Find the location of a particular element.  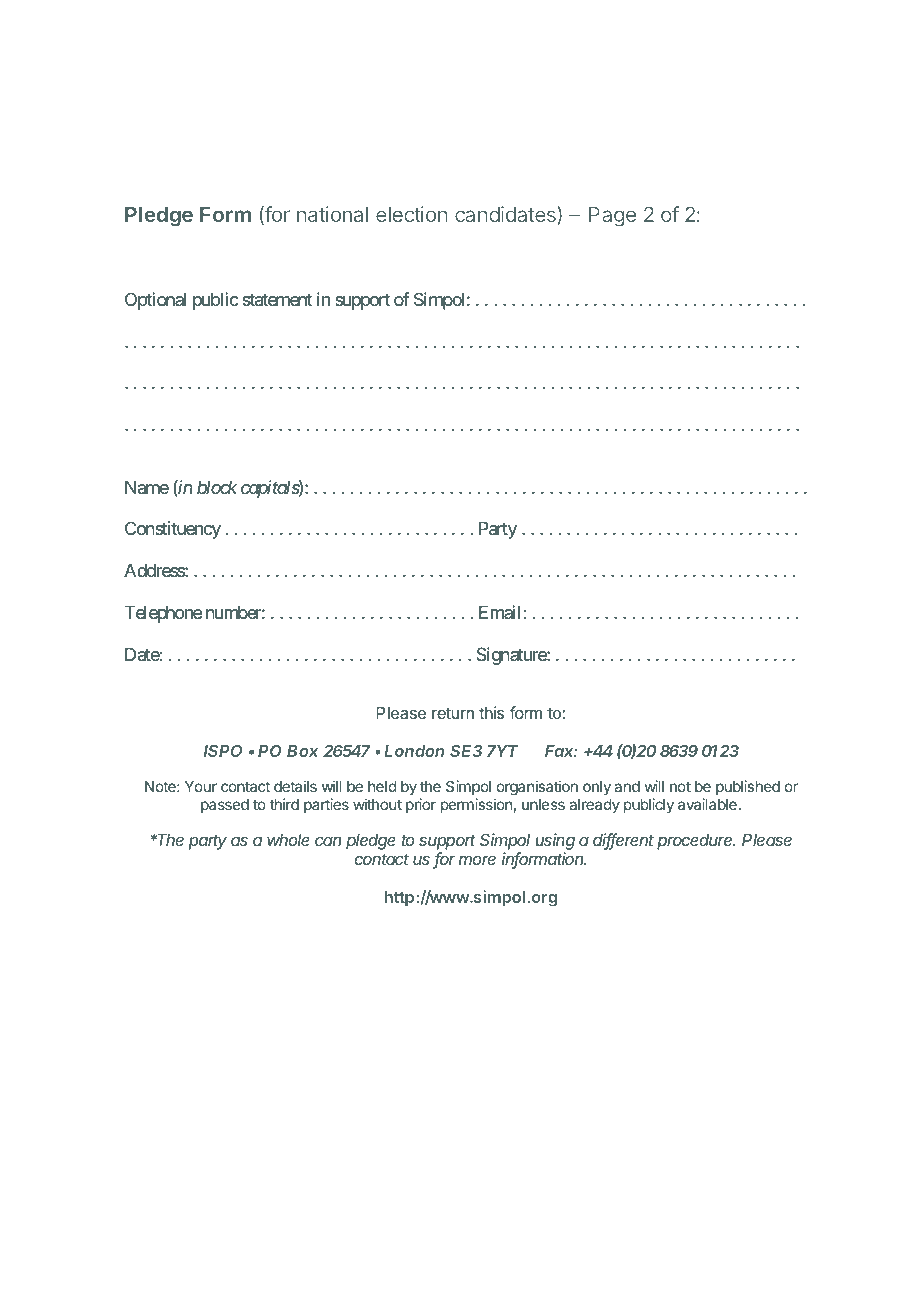

whole is located at coordinates (288, 840).
